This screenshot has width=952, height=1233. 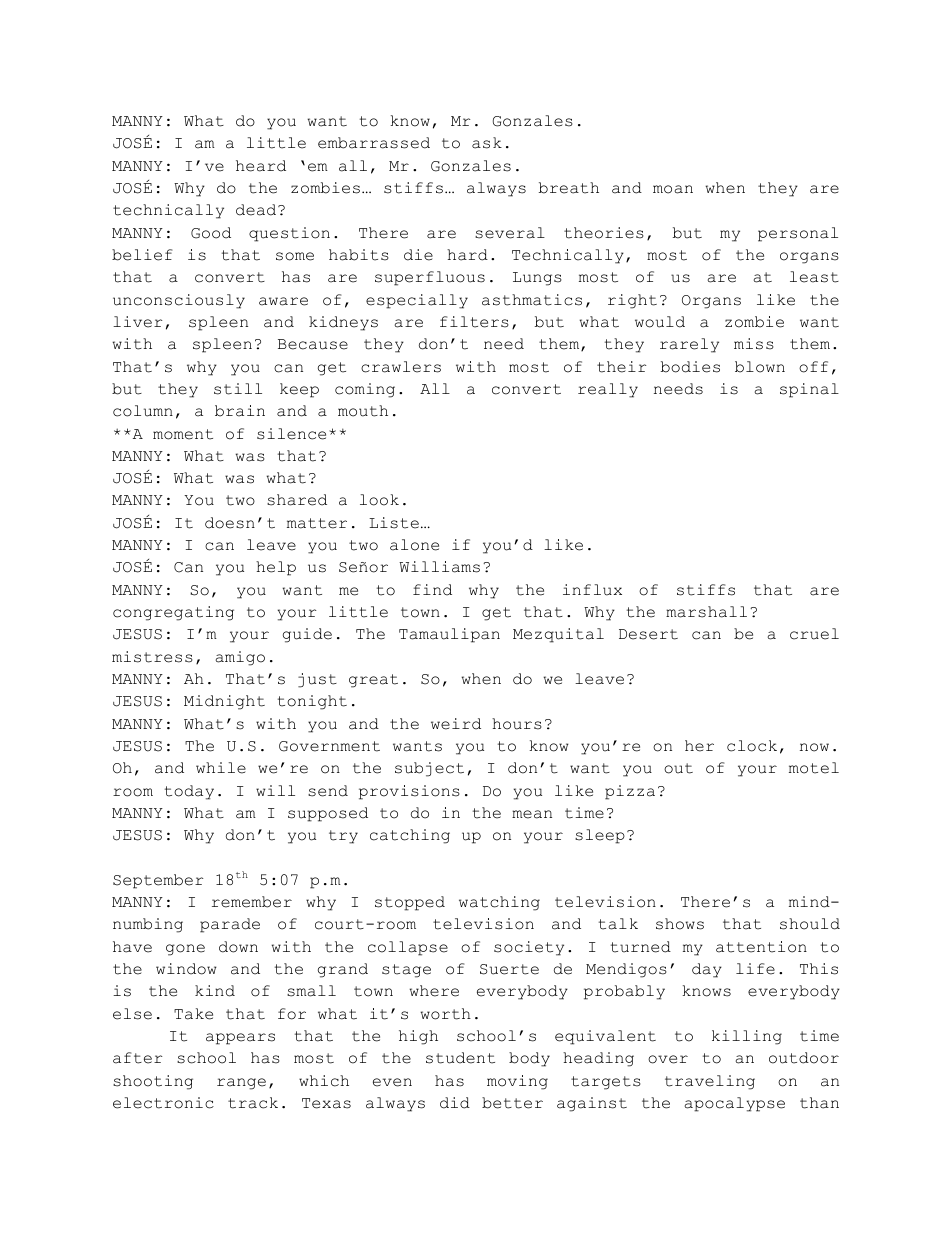 What do you see at coordinates (460, 1058) in the screenshot?
I see `student` at bounding box center [460, 1058].
